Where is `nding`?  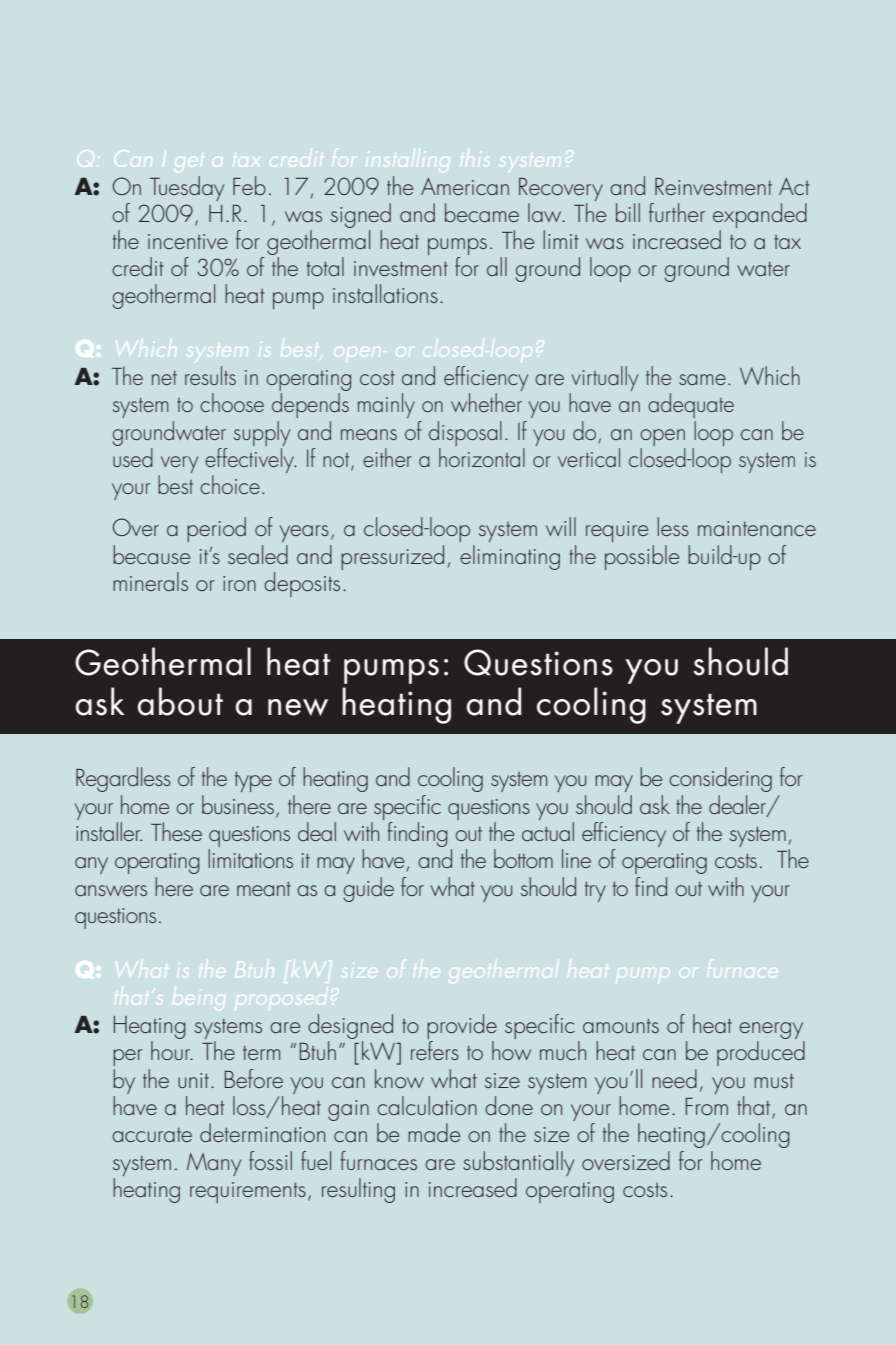
nding is located at coordinates (423, 834).
